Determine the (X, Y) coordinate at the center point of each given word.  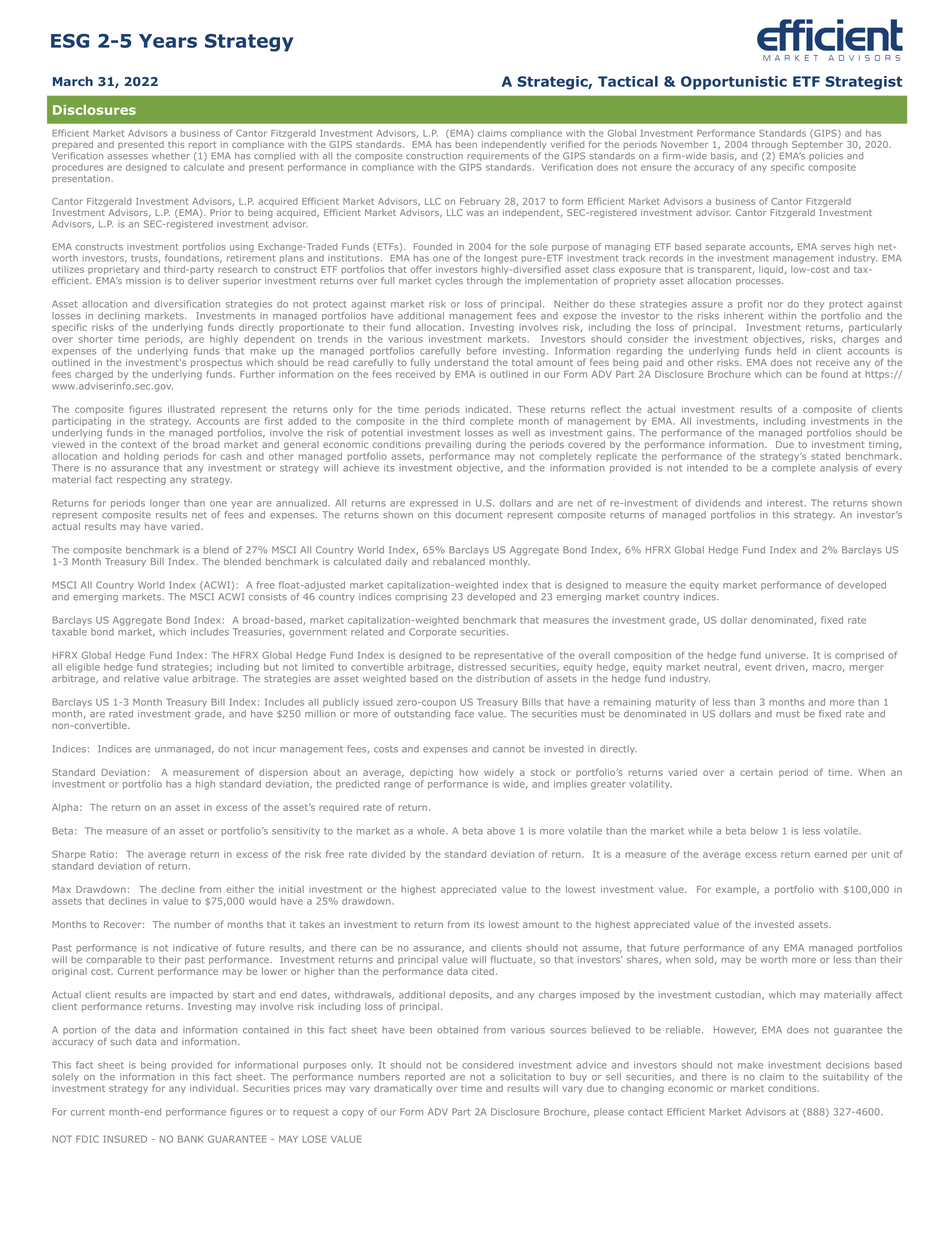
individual (212, 1088)
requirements (498, 156)
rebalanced (459, 561)
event (758, 667)
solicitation (525, 1077)
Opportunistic (734, 83)
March (73, 81)
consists (268, 597)
